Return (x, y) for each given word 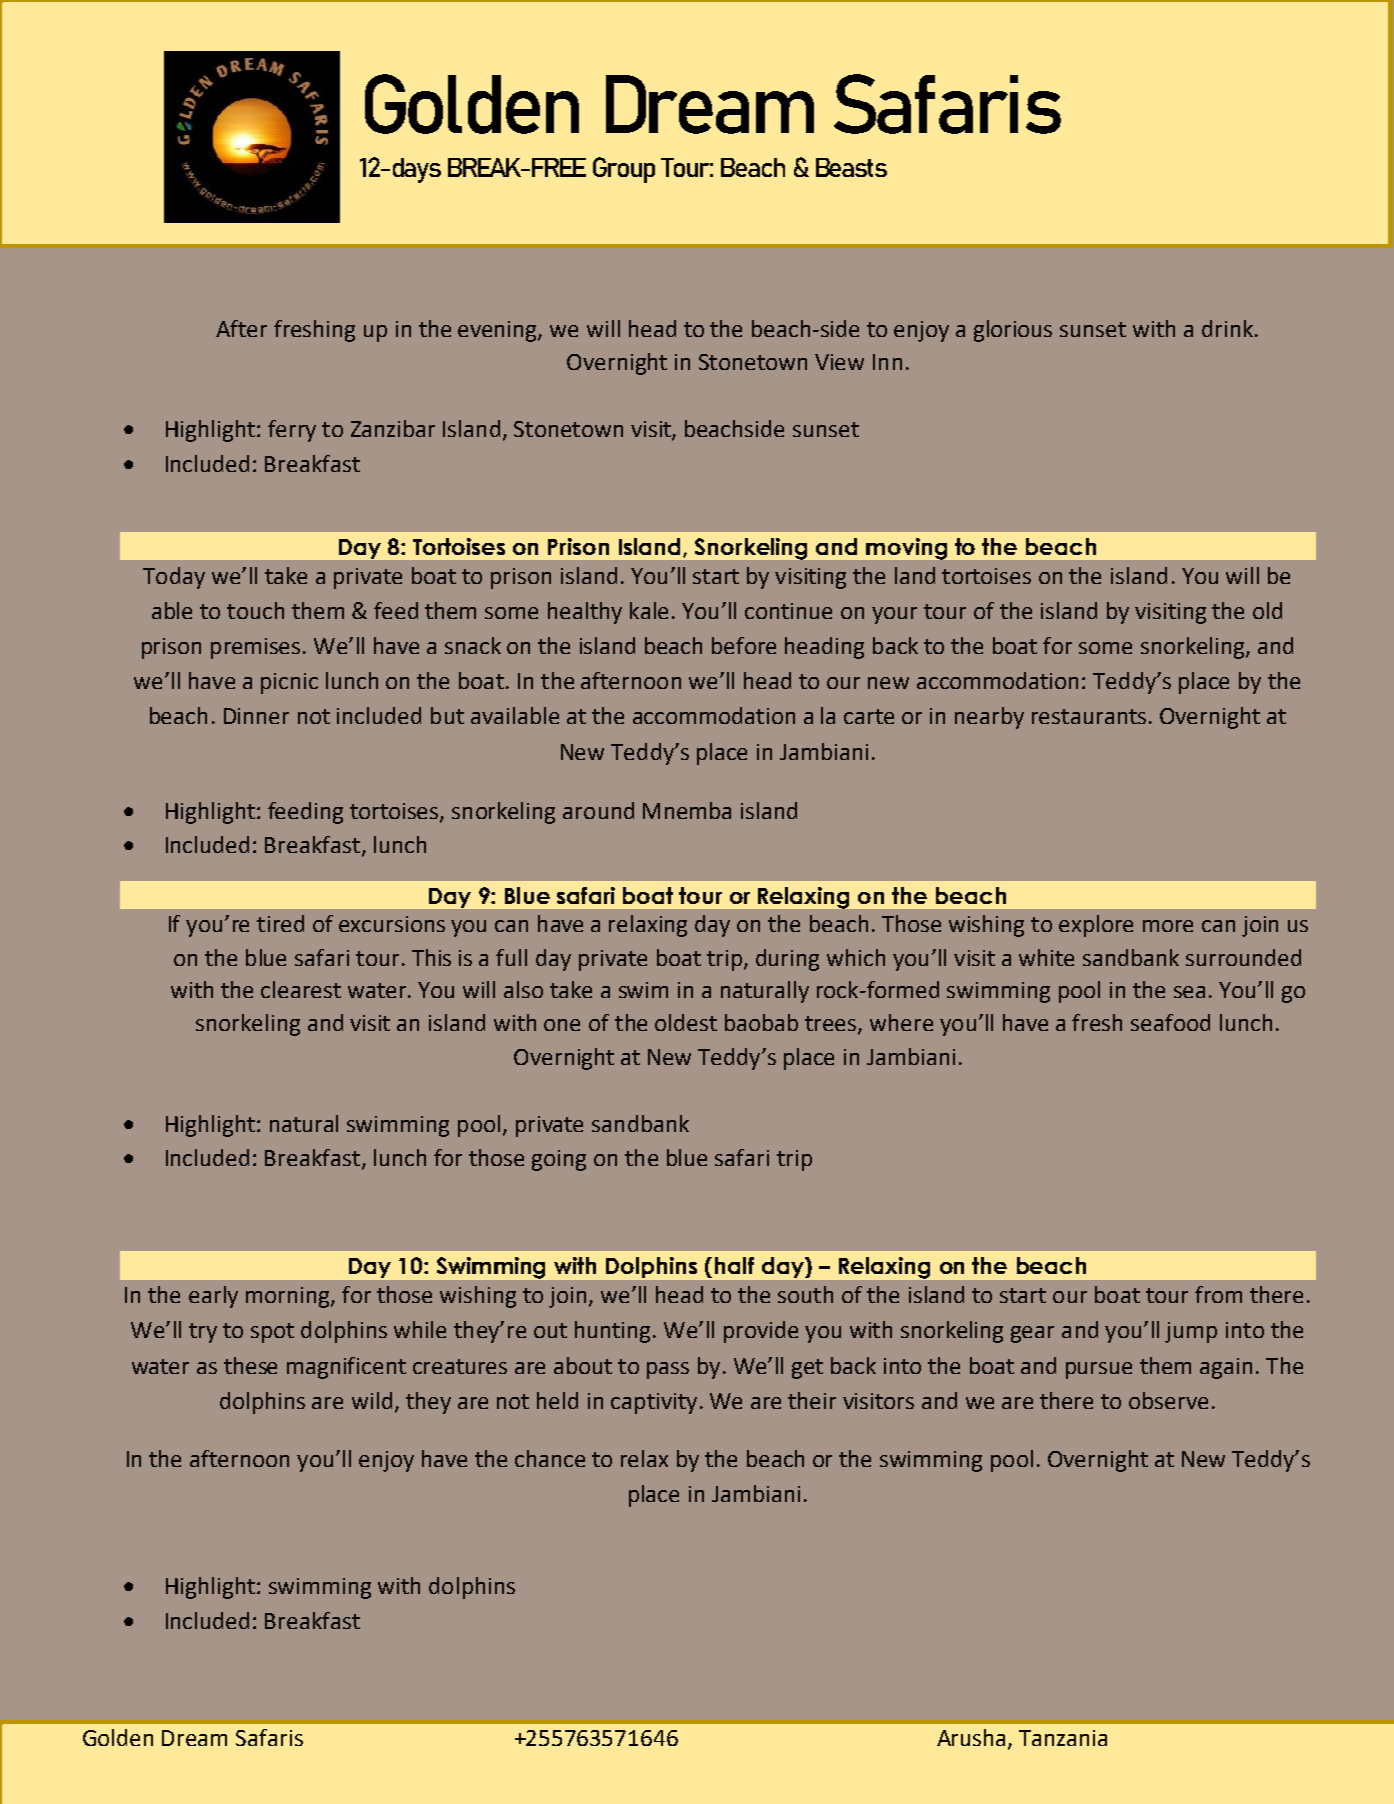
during (787, 960)
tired (280, 923)
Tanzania (1063, 1738)
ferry (292, 431)
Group (624, 170)
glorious (1013, 331)
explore (1096, 926)
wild (372, 1400)
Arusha (973, 1738)
